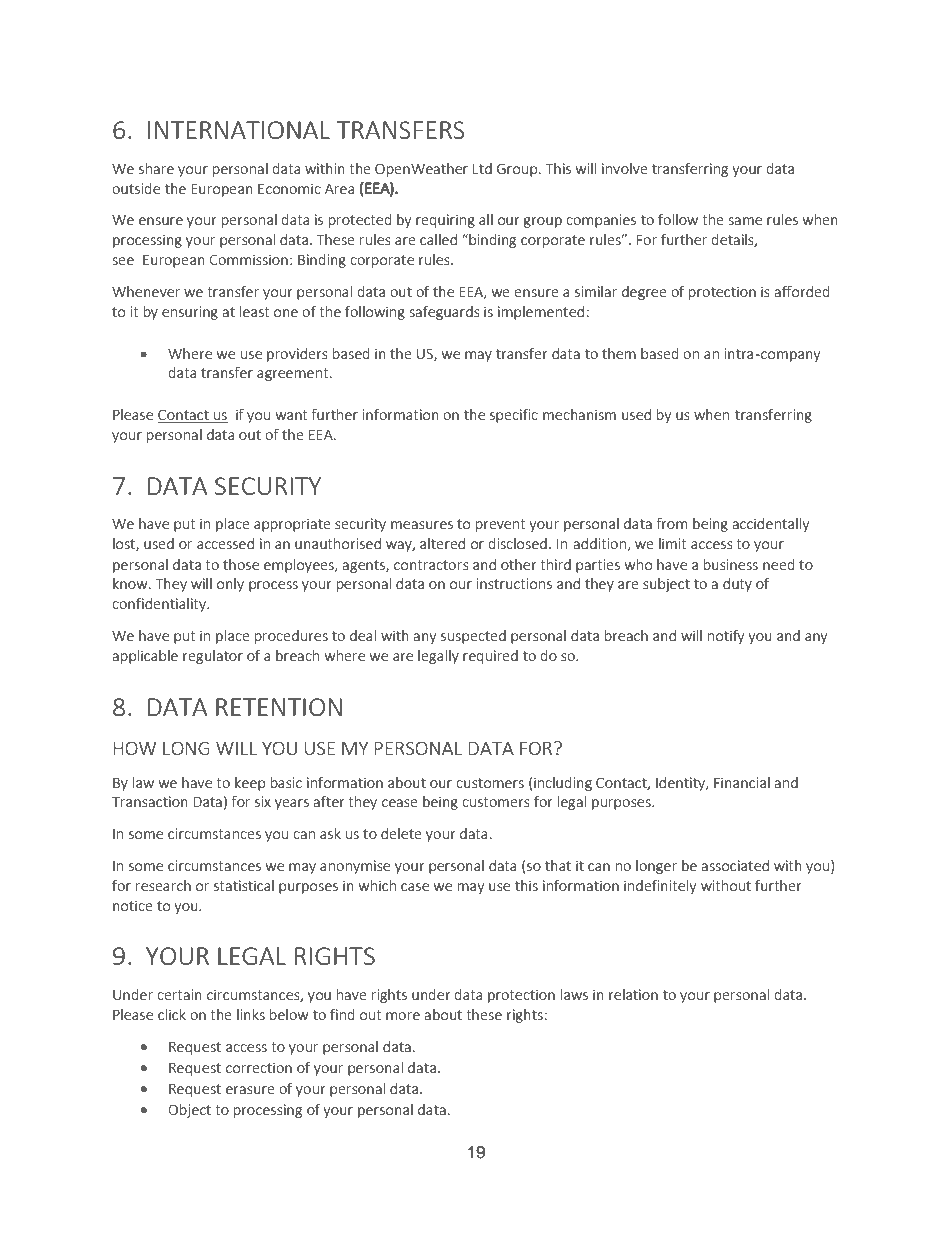  What do you see at coordinates (745, 221) in the screenshot?
I see `same` at bounding box center [745, 221].
